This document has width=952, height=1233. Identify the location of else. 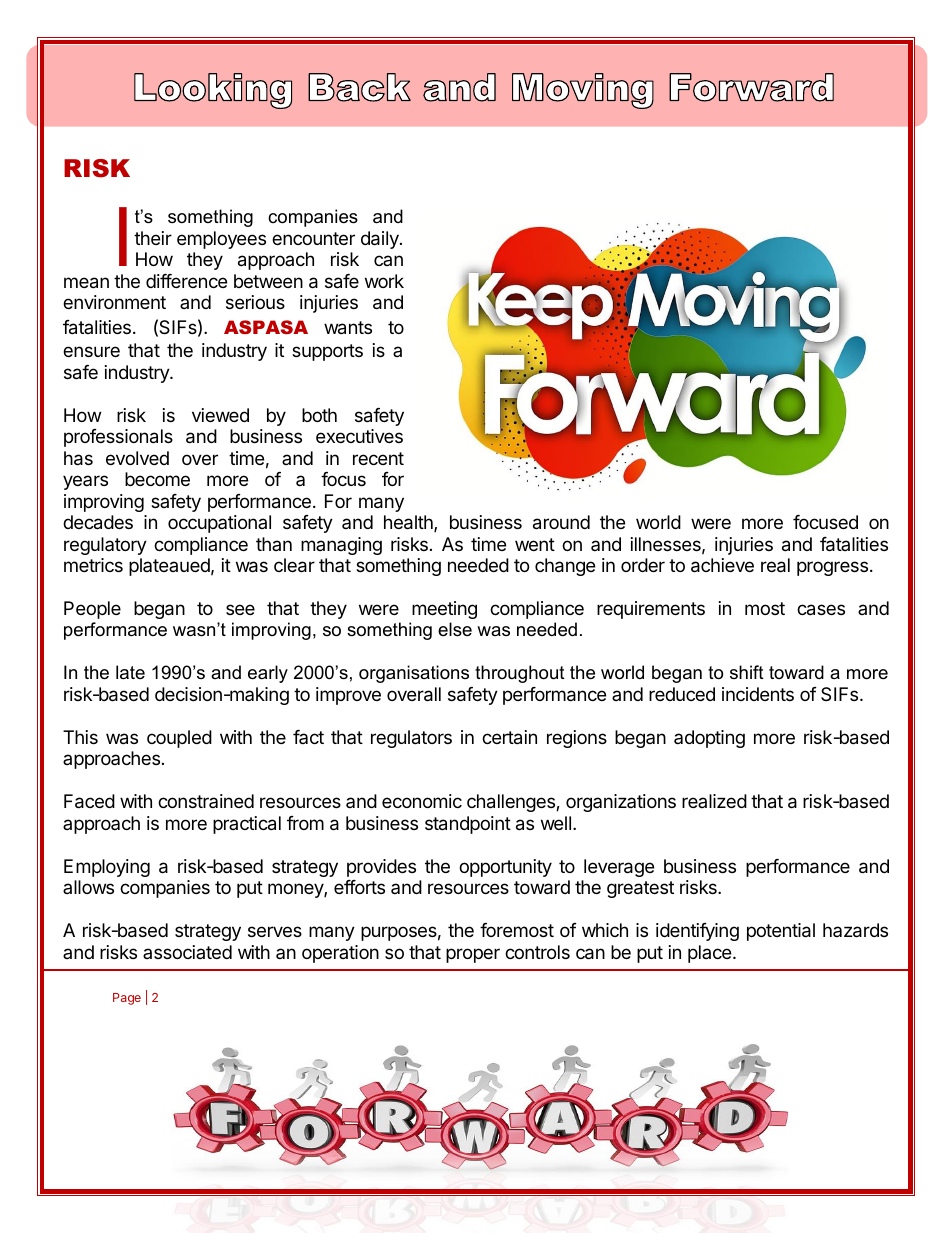
(455, 629).
